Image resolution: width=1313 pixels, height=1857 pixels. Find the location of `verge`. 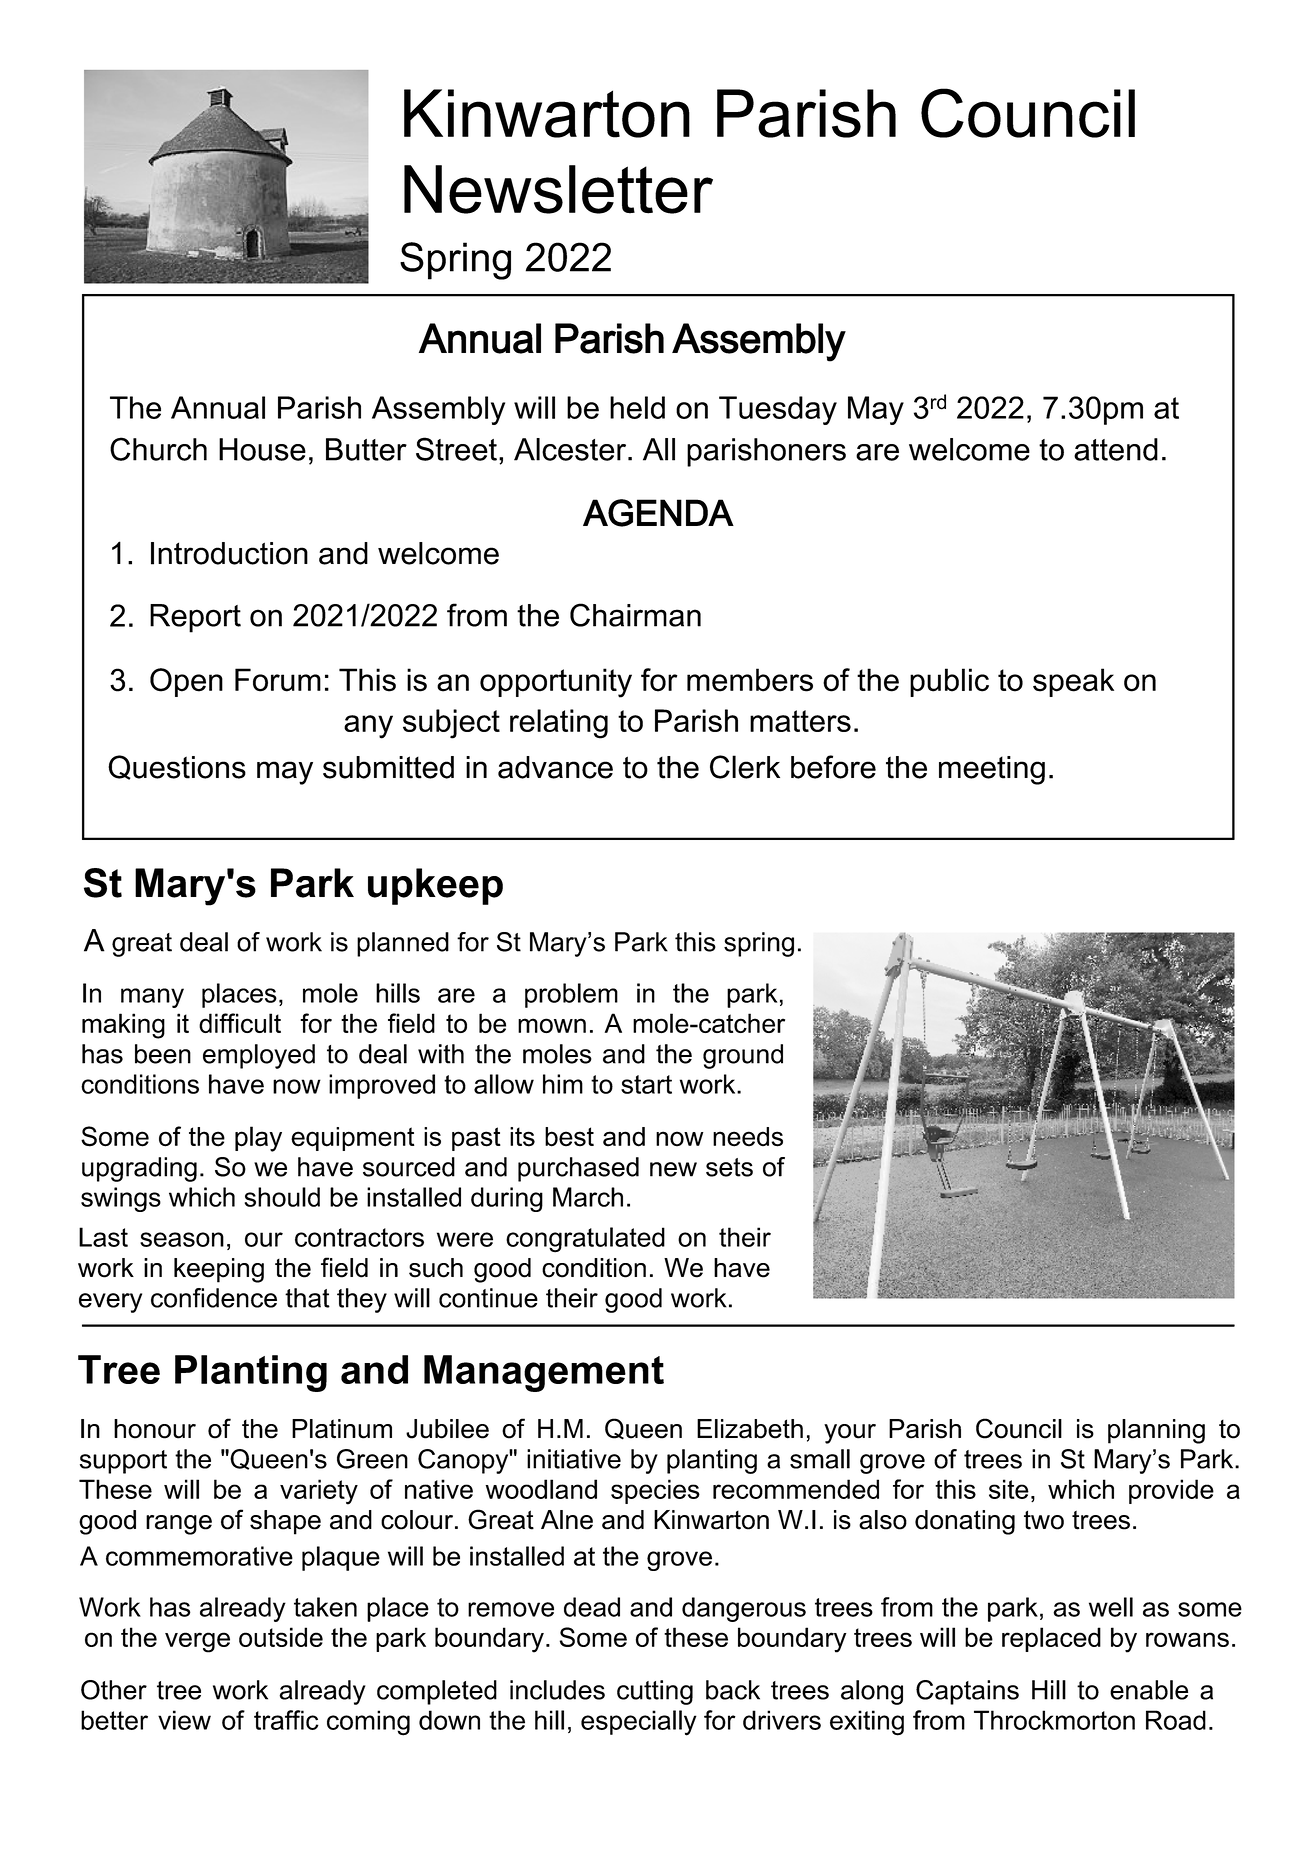

verge is located at coordinates (197, 1642).
